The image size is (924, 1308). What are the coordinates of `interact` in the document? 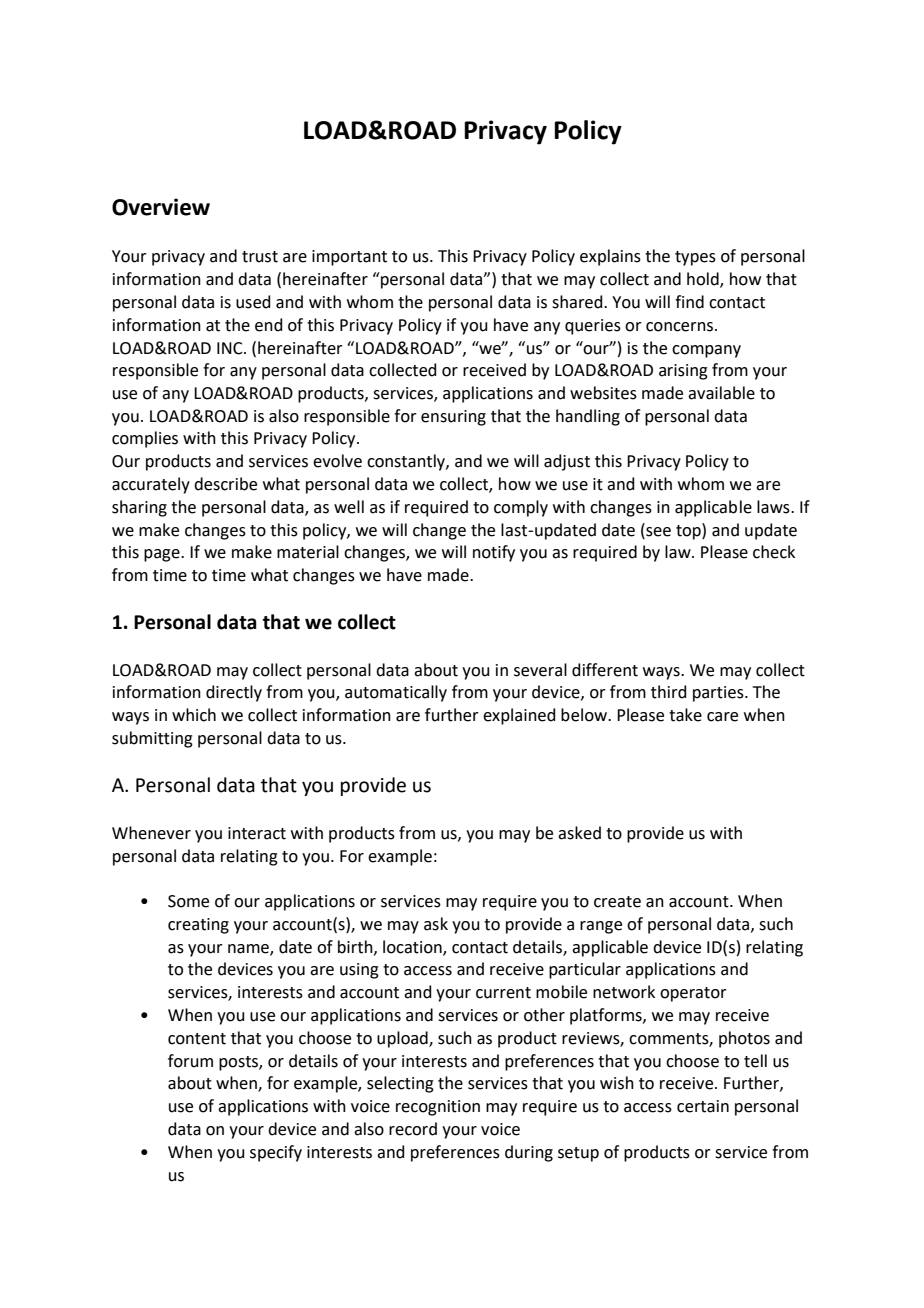 It's located at (257, 833).
